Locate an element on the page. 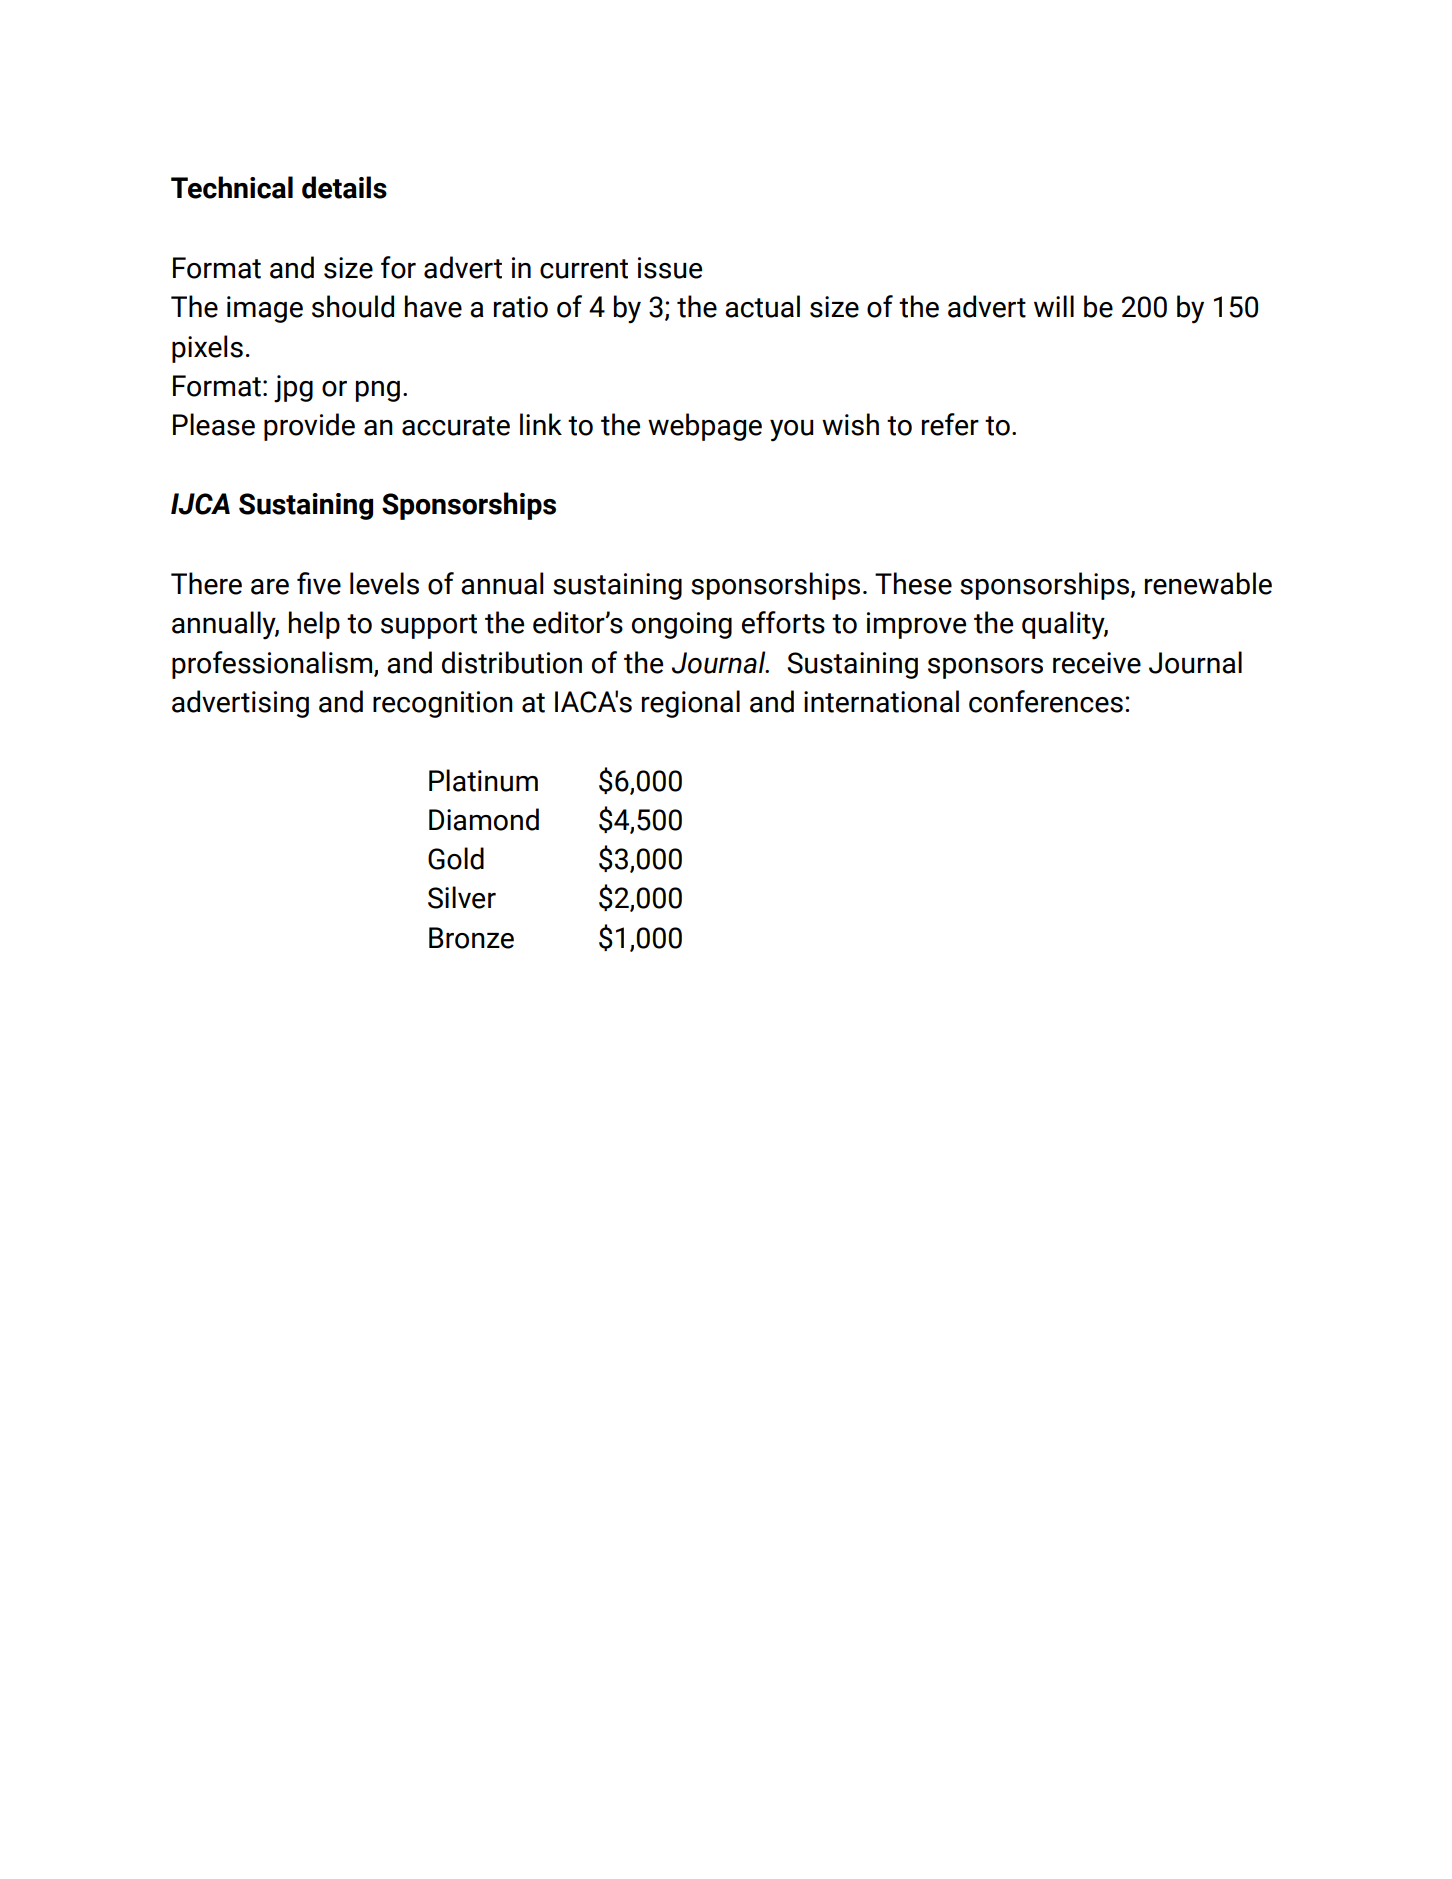  conferences is located at coordinates (1046, 701).
